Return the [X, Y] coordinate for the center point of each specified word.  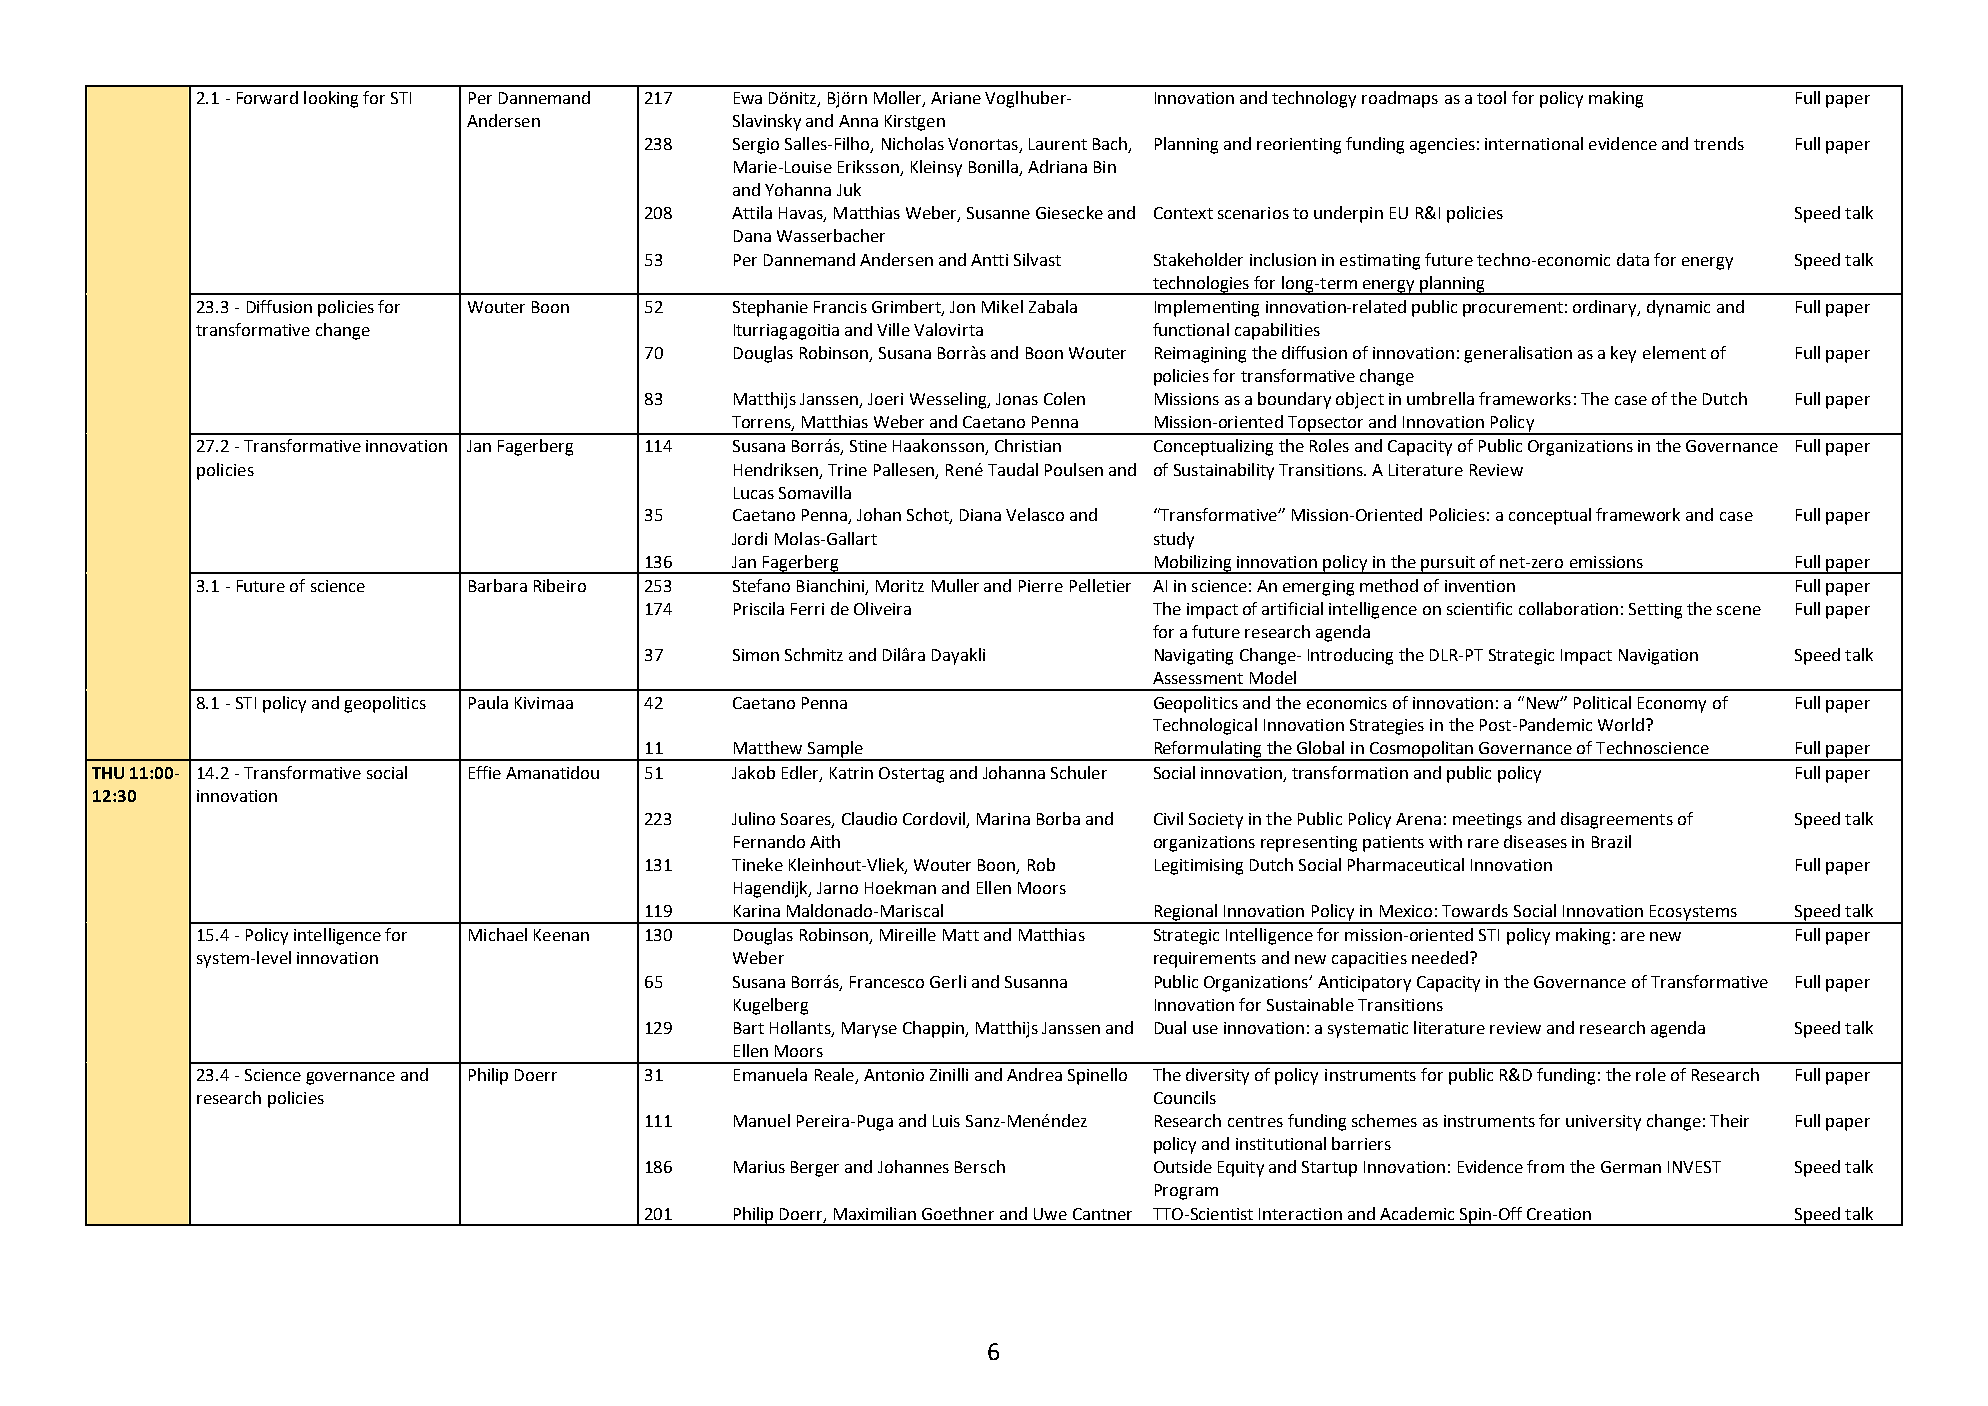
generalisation [1518, 354]
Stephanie [770, 308]
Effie [485, 772]
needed [1441, 957]
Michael [498, 934]
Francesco [887, 982]
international [1534, 143]
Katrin [851, 773]
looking [331, 99]
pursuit [1448, 565]
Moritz [900, 586]
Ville [893, 329]
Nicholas [913, 143]
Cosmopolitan [1421, 750]
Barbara [498, 585]
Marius [759, 1167]
